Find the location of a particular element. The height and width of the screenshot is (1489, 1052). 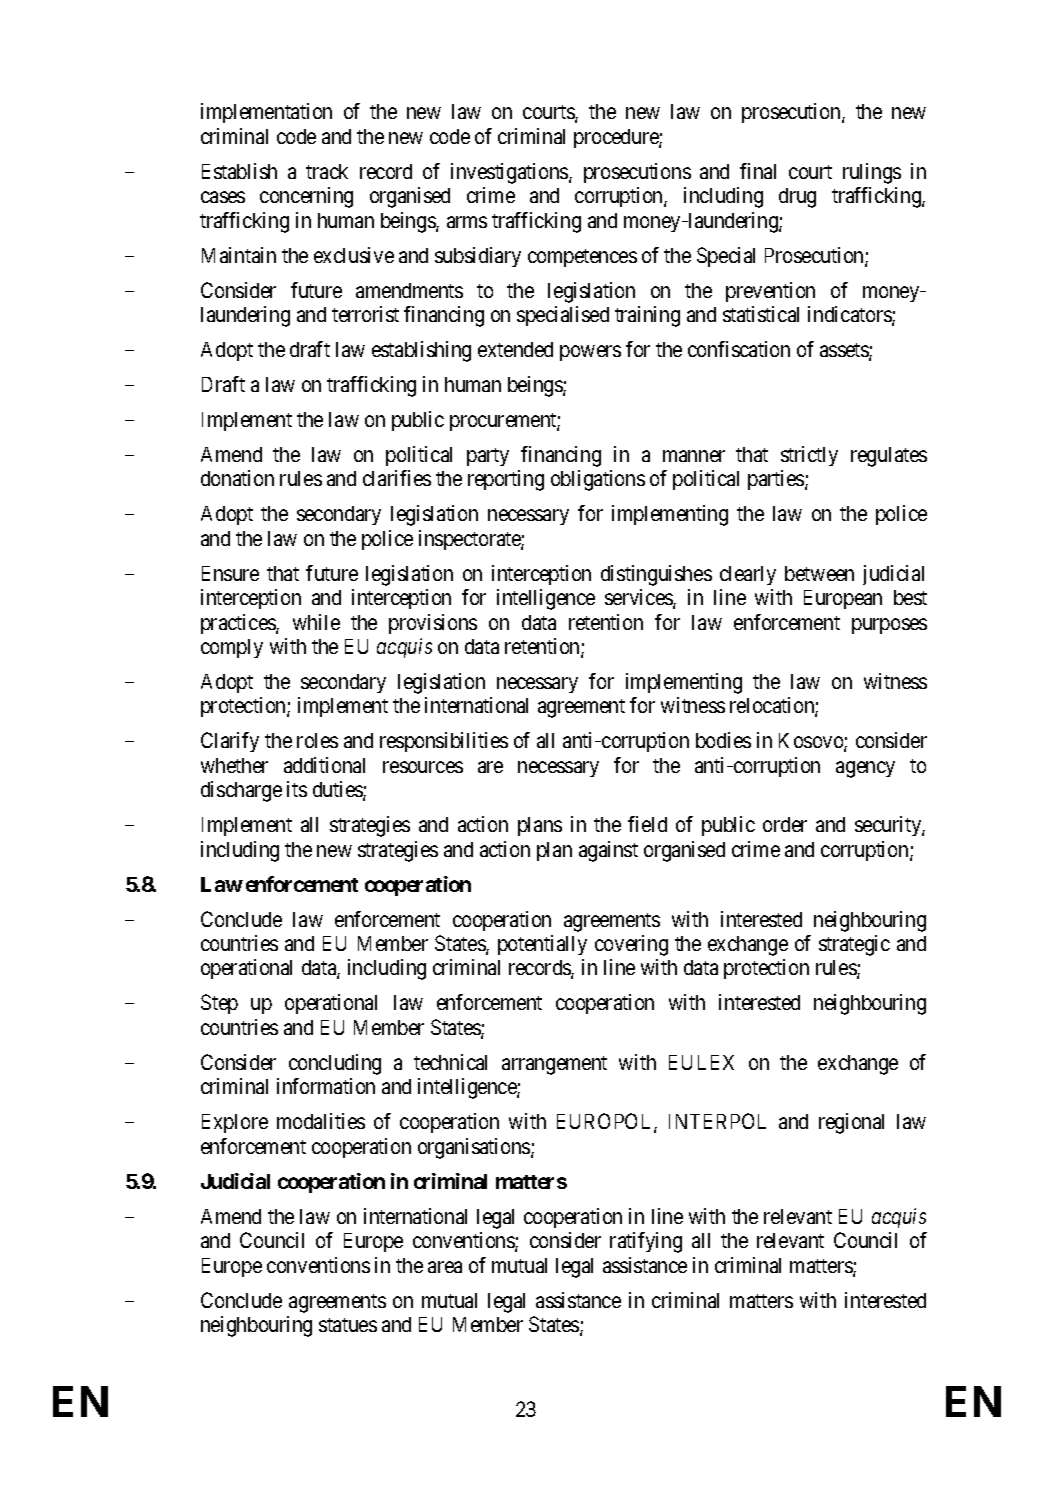

information is located at coordinates (326, 1086).
